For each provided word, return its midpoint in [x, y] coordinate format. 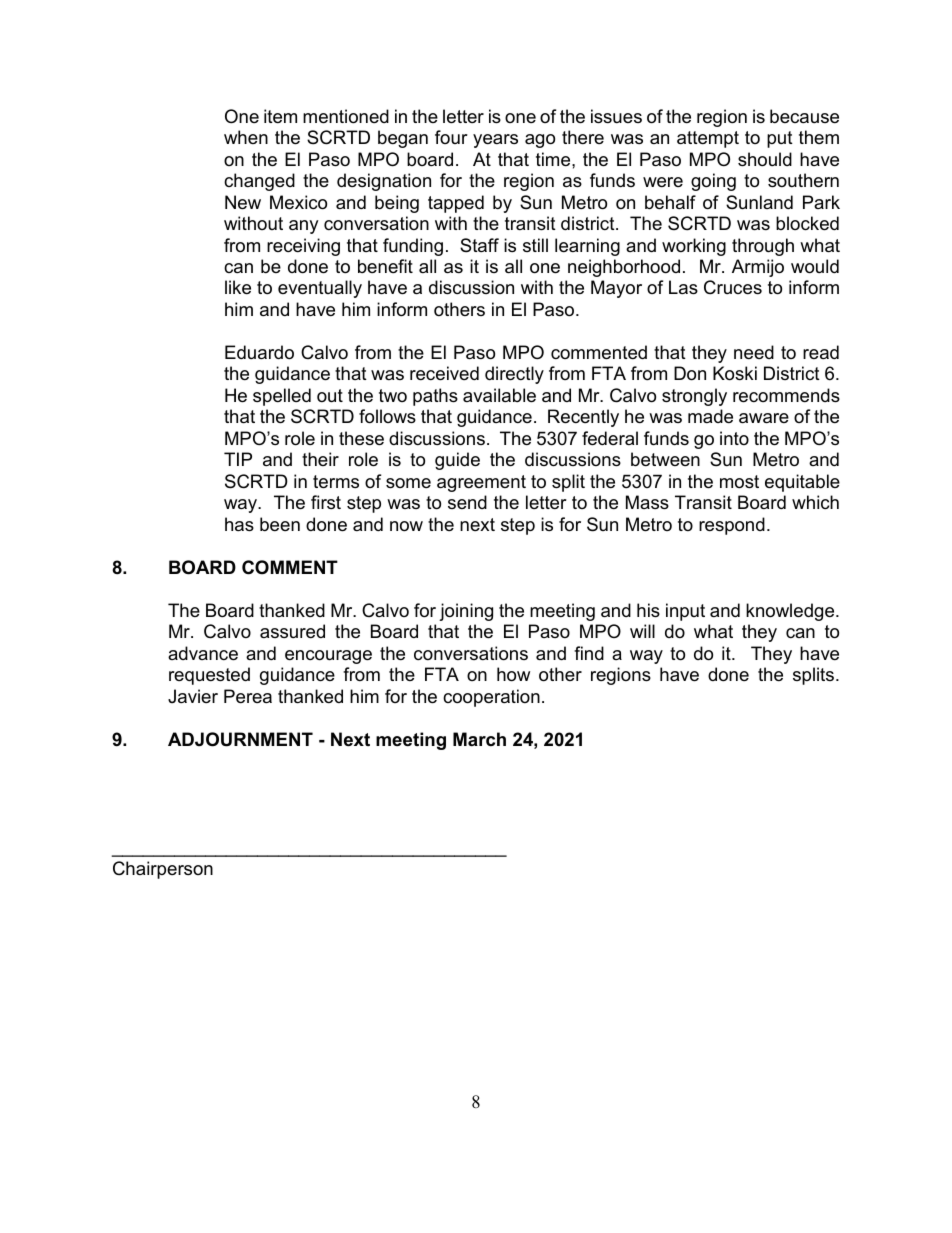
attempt [708, 139]
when [246, 137]
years [495, 141]
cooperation [491, 698]
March [479, 739]
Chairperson [163, 870]
